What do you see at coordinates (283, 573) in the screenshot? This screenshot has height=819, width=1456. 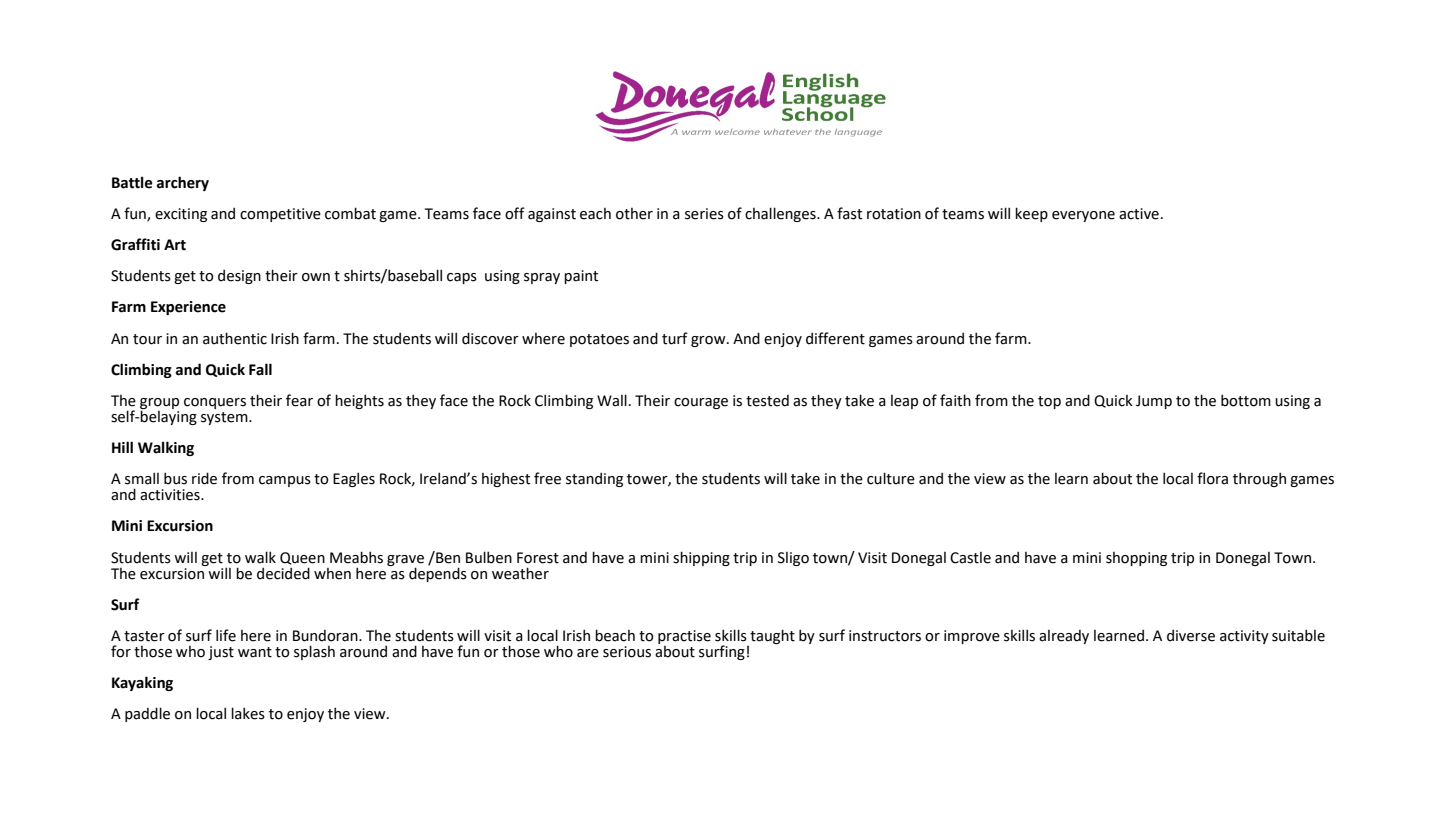 I see `decided` at bounding box center [283, 573].
